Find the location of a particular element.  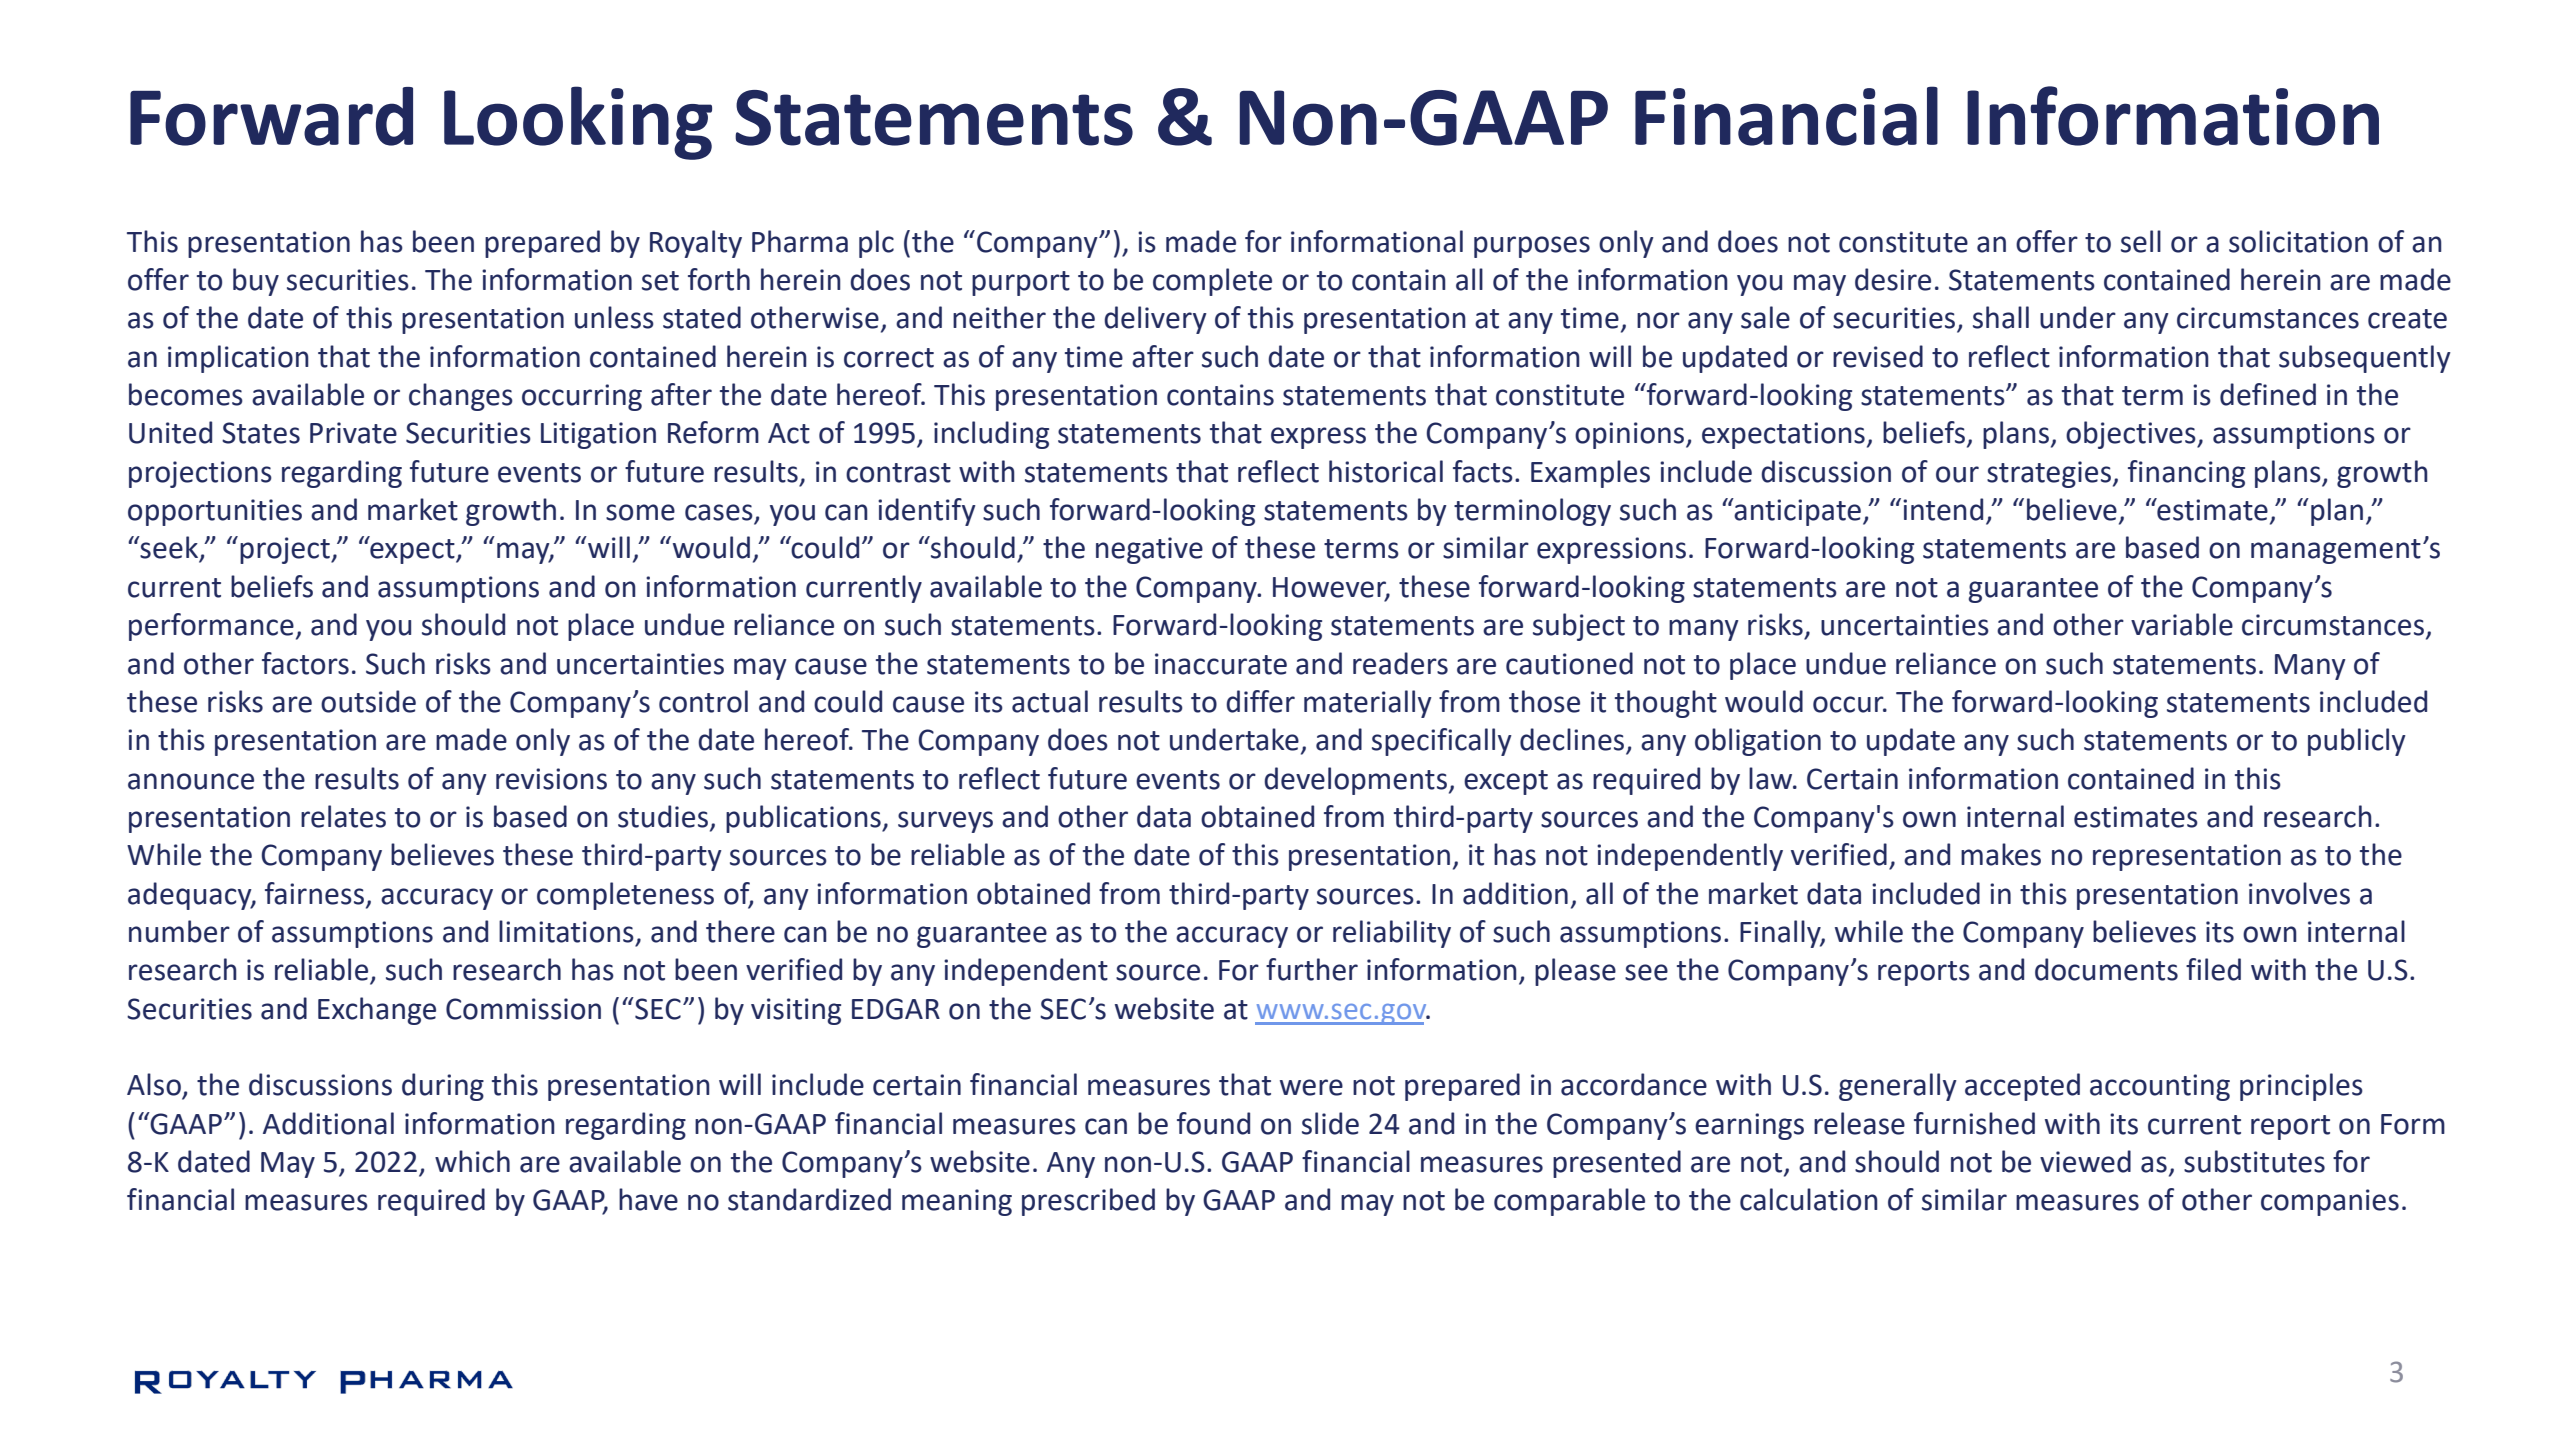

documents is located at coordinates (2106, 969).
